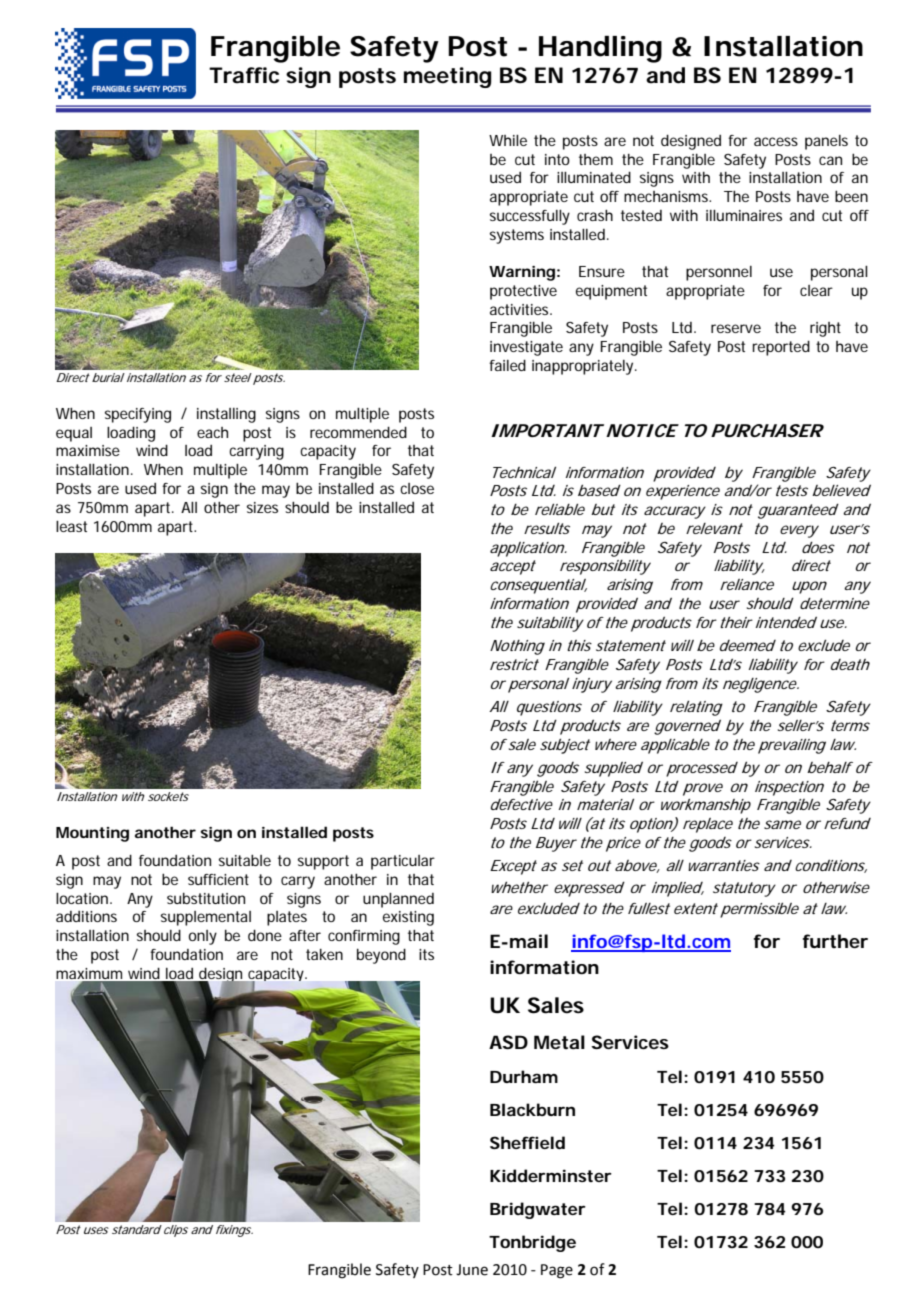  I want to click on June, so click(472, 1270).
